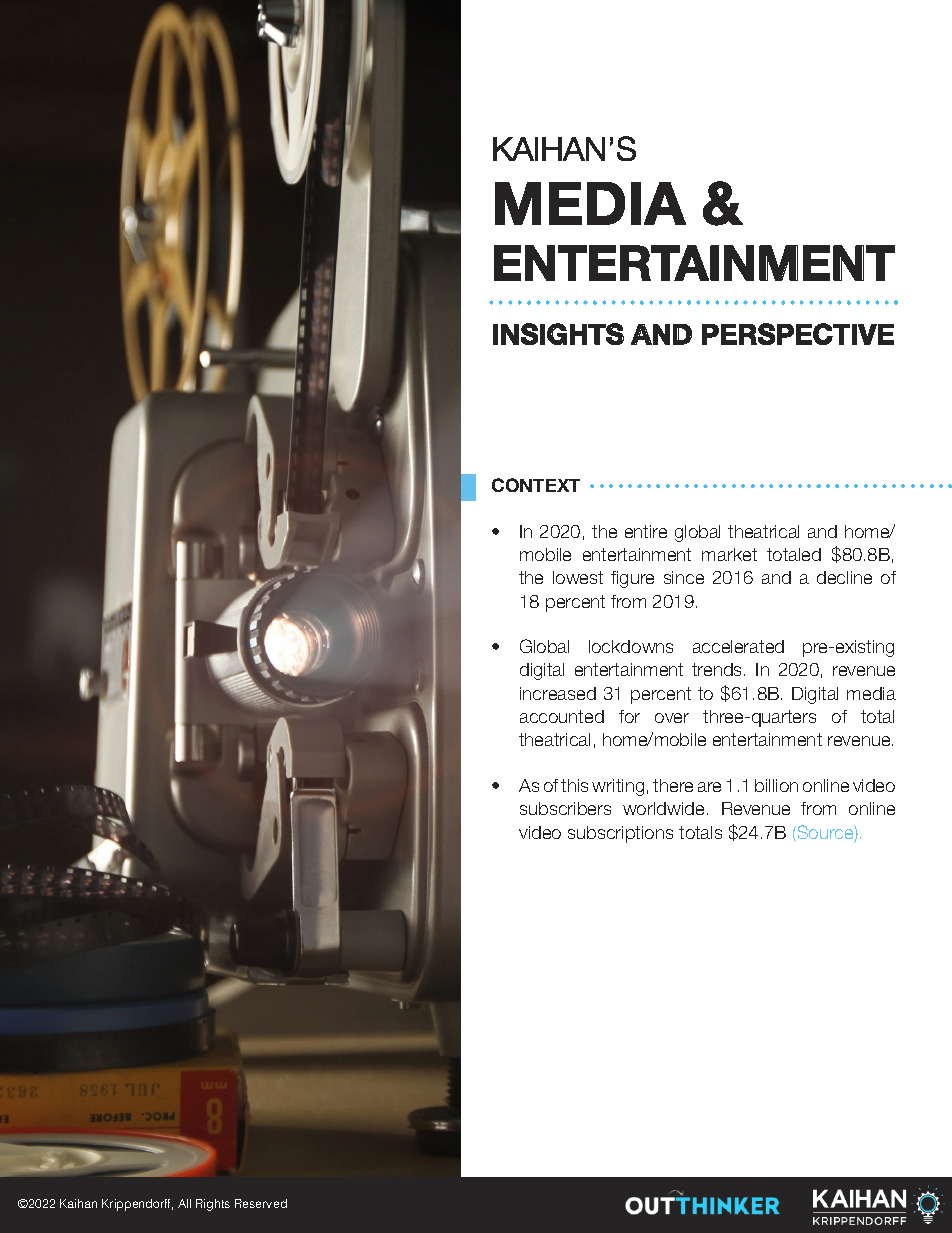 The image size is (952, 1233). Describe the element at coordinates (261, 1203) in the screenshot. I see `Reserved` at that location.
